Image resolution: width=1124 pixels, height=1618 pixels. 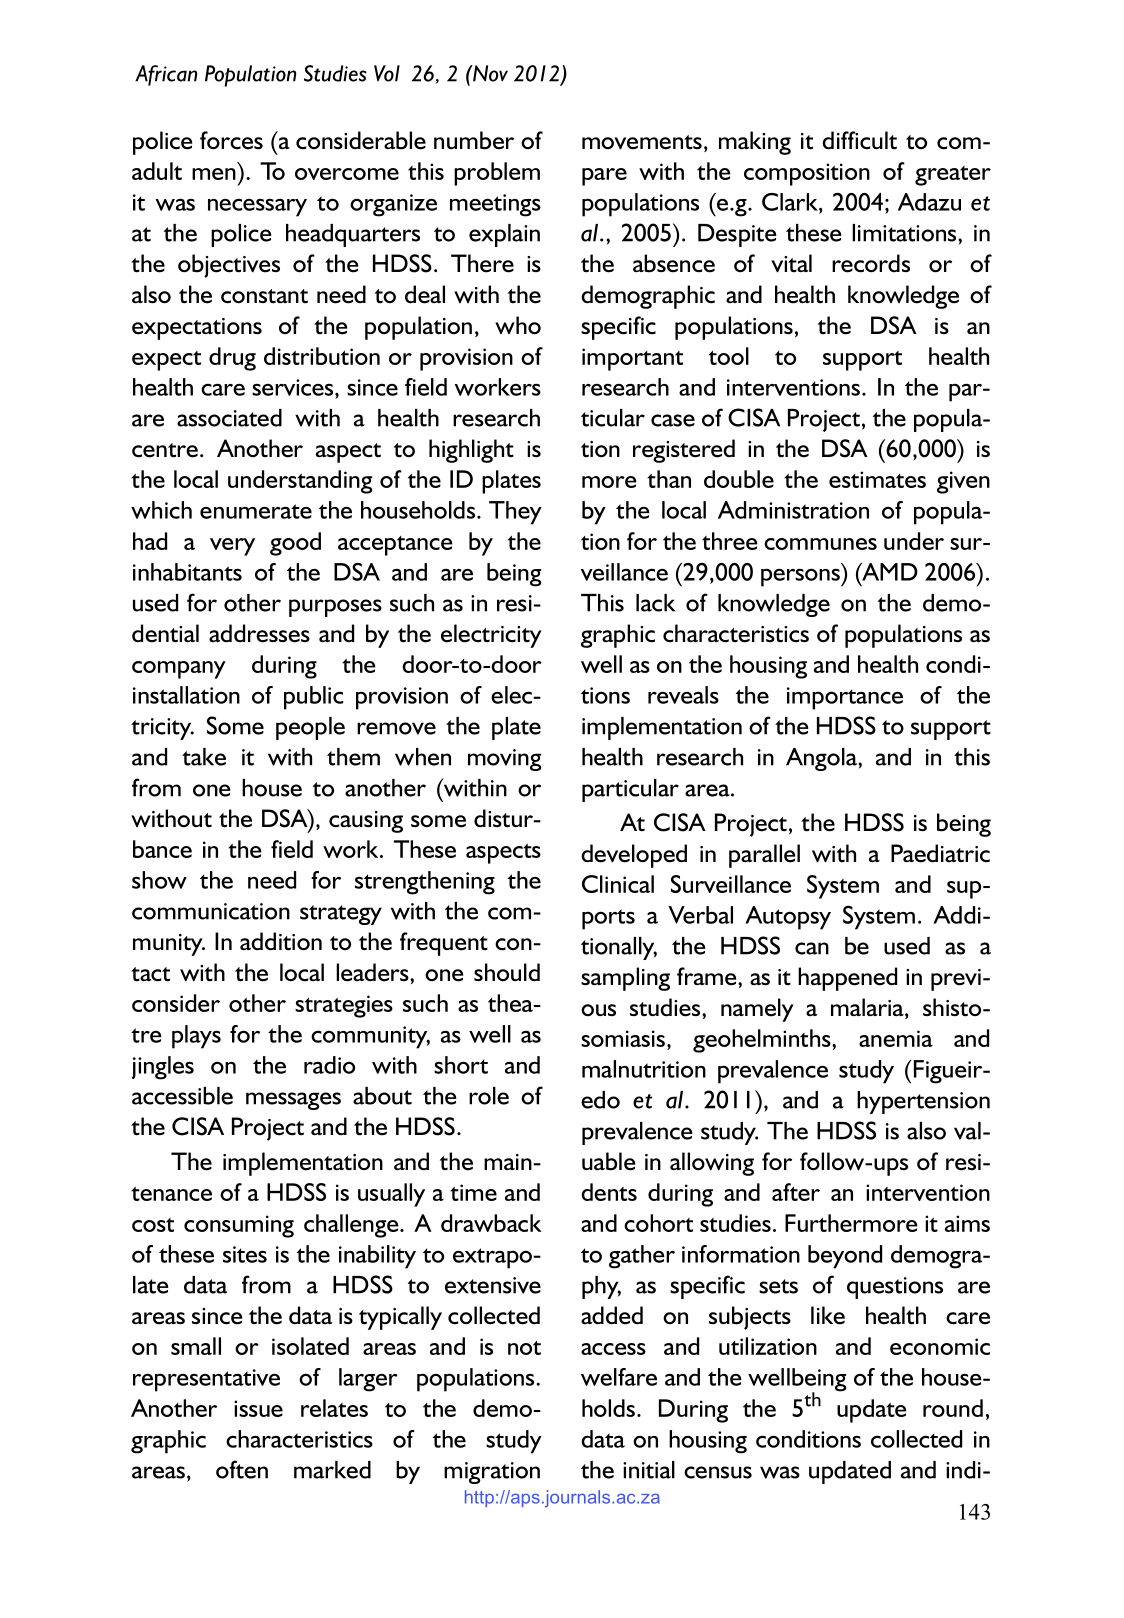 What do you see at coordinates (953, 1408) in the page?
I see `round` at bounding box center [953, 1408].
